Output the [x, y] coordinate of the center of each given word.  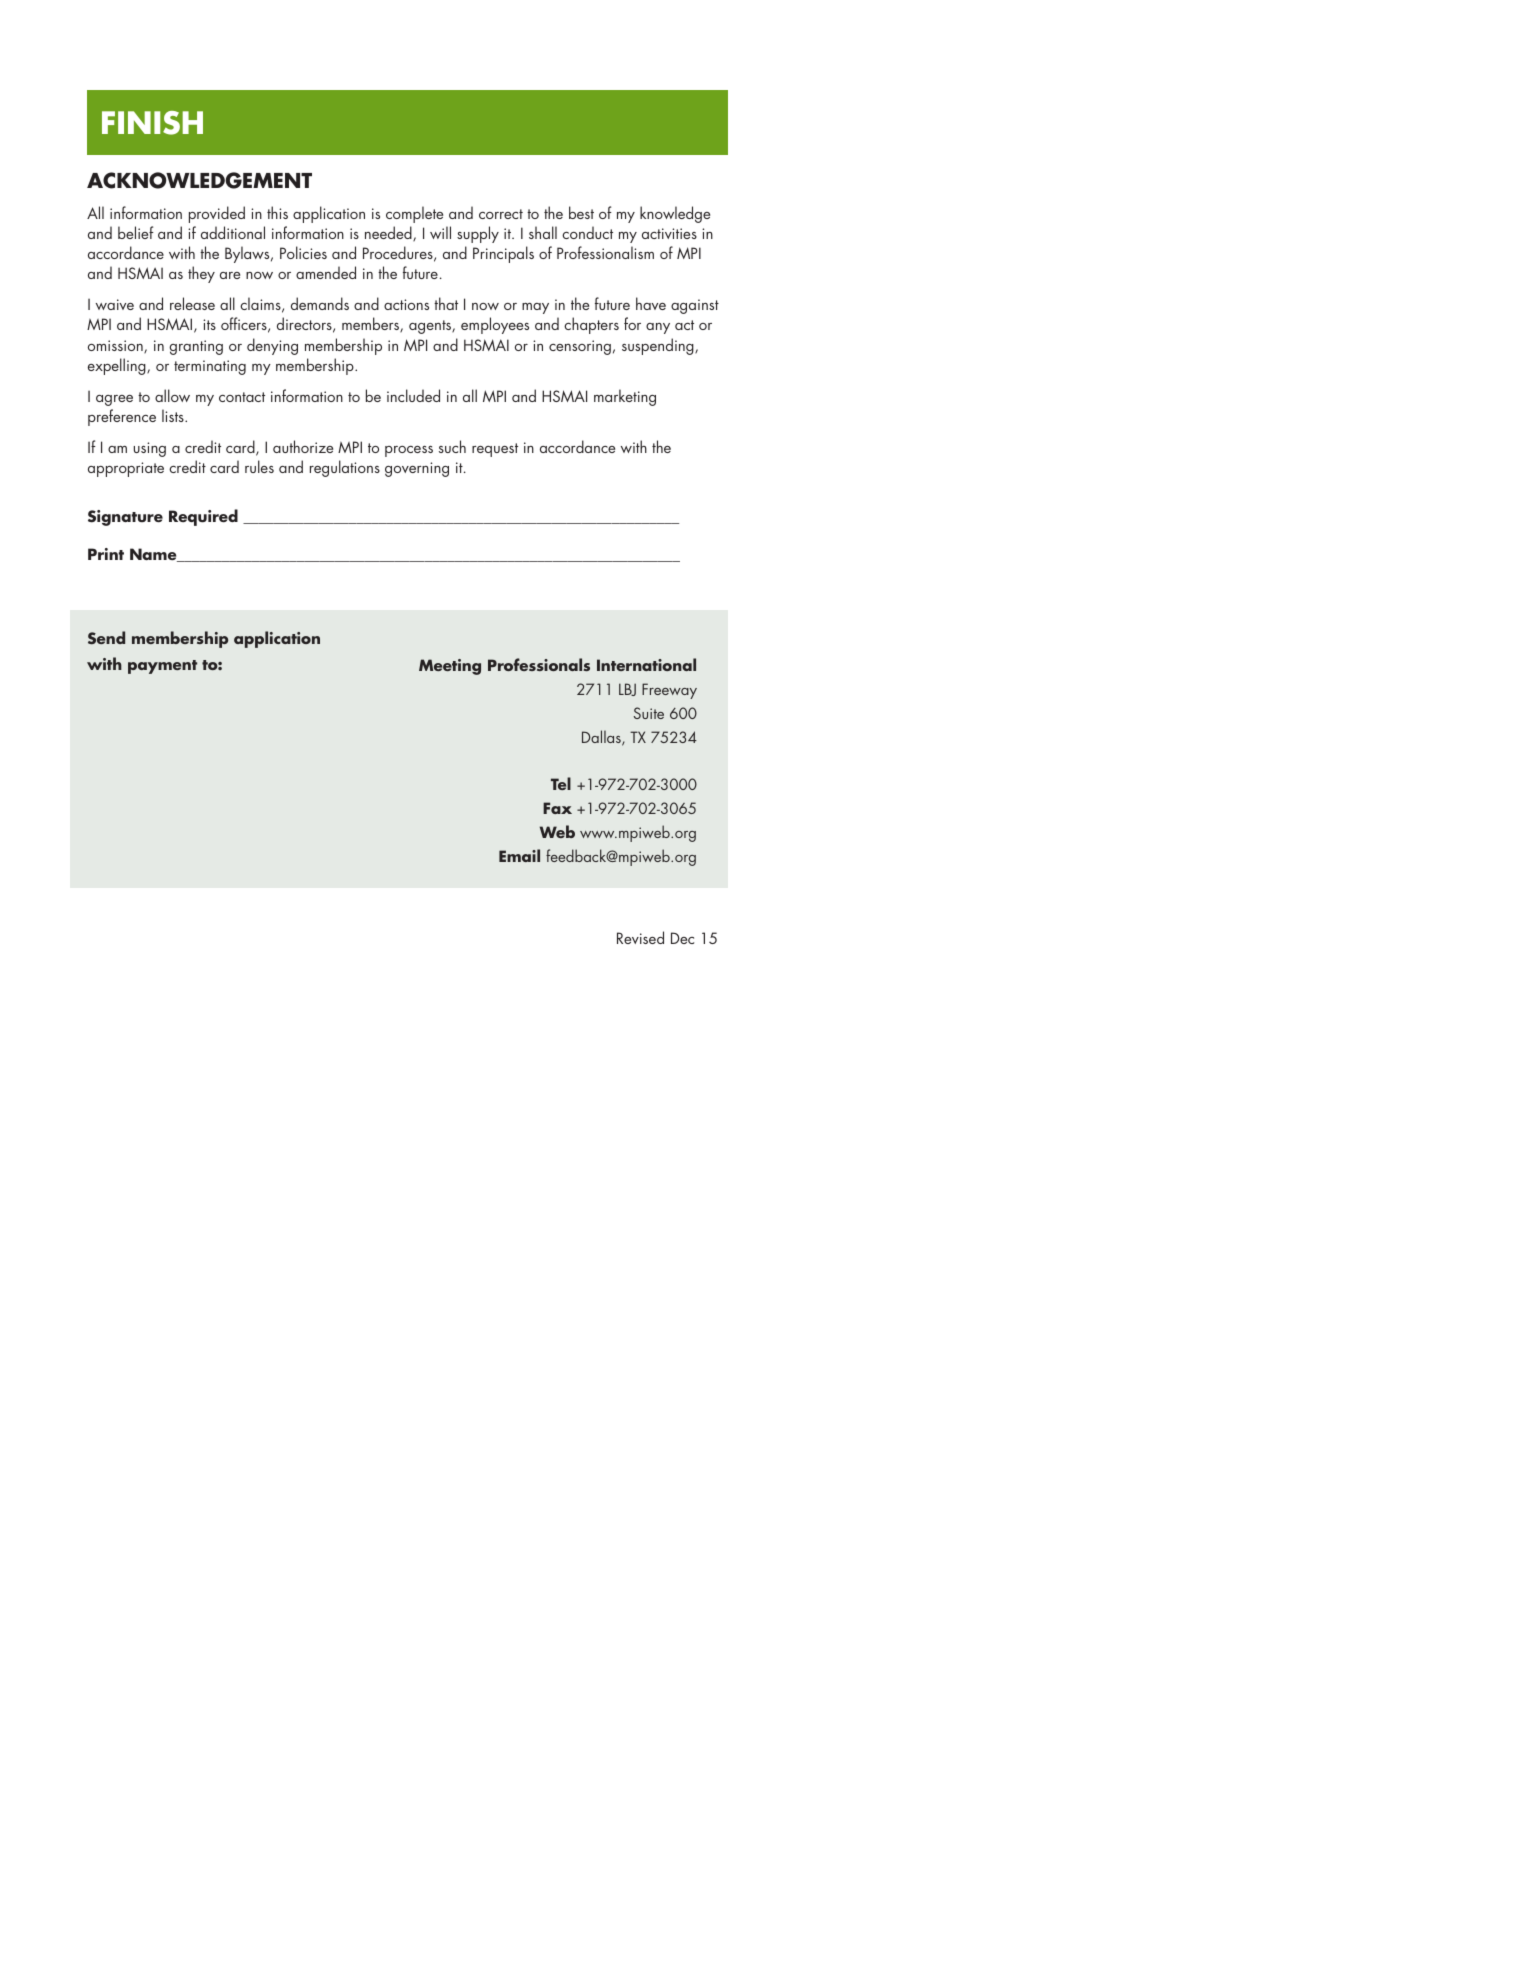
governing [417, 469]
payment [162, 667]
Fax [557, 808]
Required [203, 517]
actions [406, 304]
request [495, 450]
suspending [659, 346]
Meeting [450, 667]
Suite [649, 713]
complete [414, 214]
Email [519, 855]
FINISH [152, 123]
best [581, 212]
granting [196, 347]
